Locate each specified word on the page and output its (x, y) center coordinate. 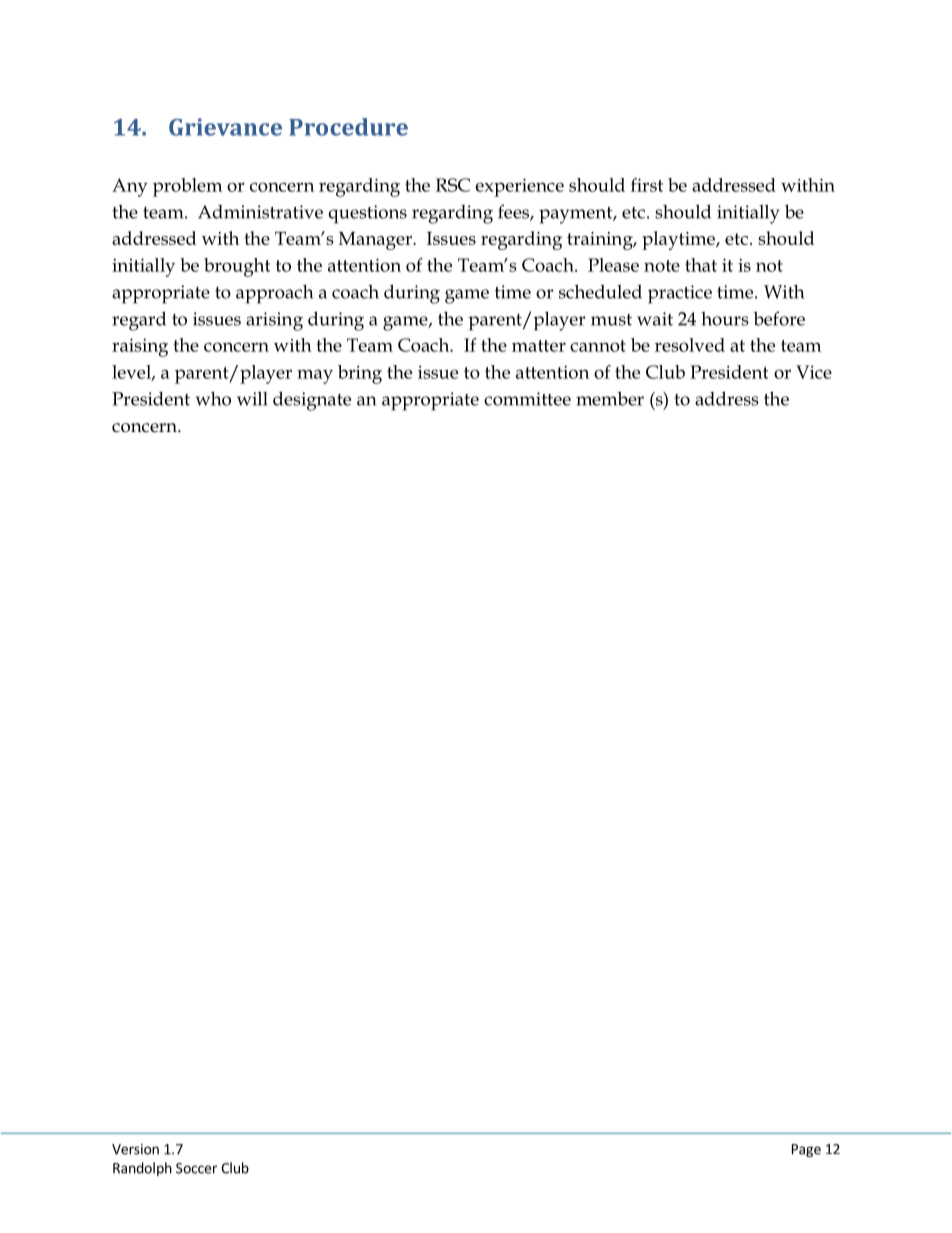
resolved (690, 345)
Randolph (142, 1169)
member (610, 398)
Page (806, 1150)
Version (135, 1149)
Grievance (225, 127)
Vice (814, 372)
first (647, 185)
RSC (453, 185)
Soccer (196, 1168)
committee (527, 399)
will (252, 398)
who (213, 399)
